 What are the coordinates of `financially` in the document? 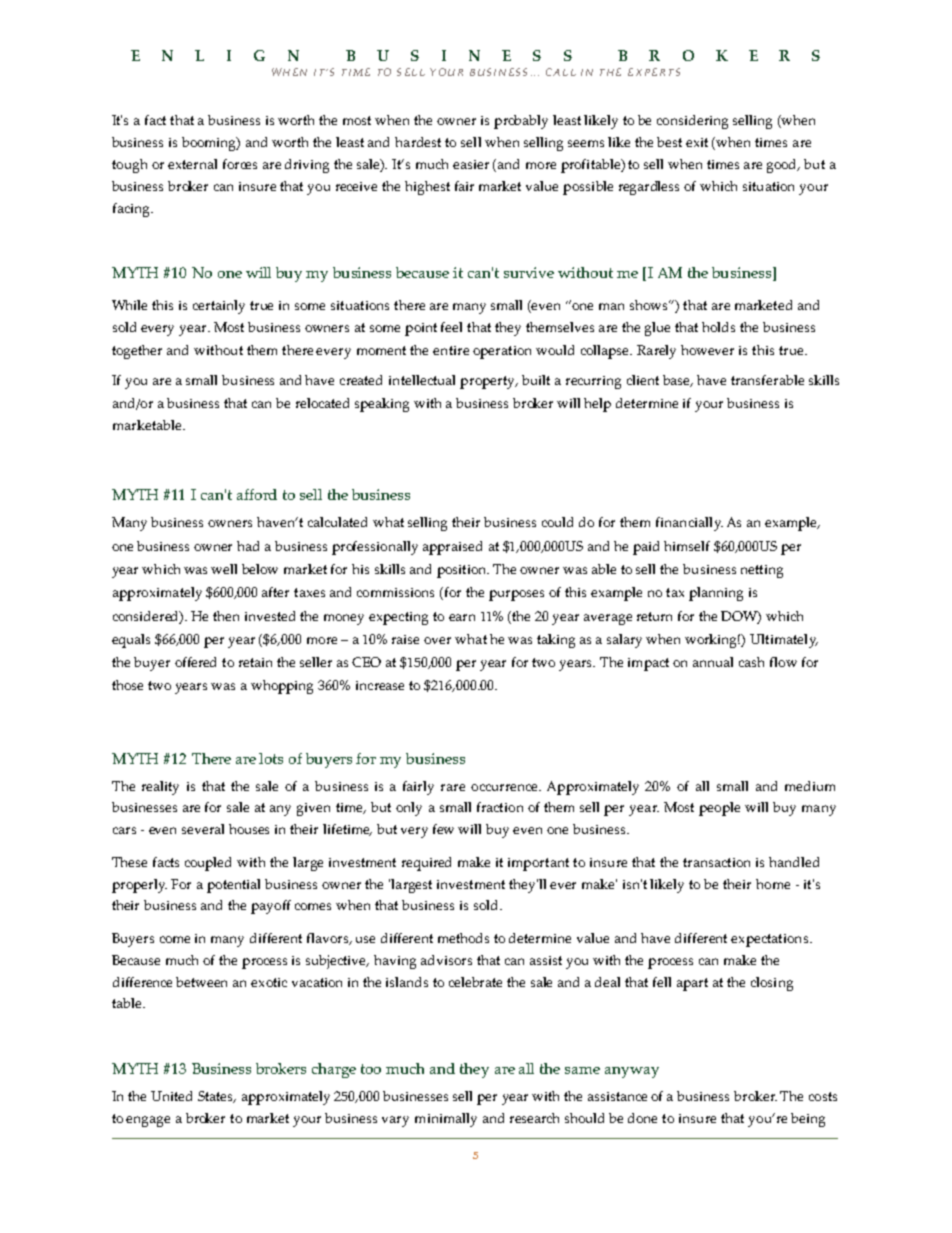 It's located at (689, 524).
